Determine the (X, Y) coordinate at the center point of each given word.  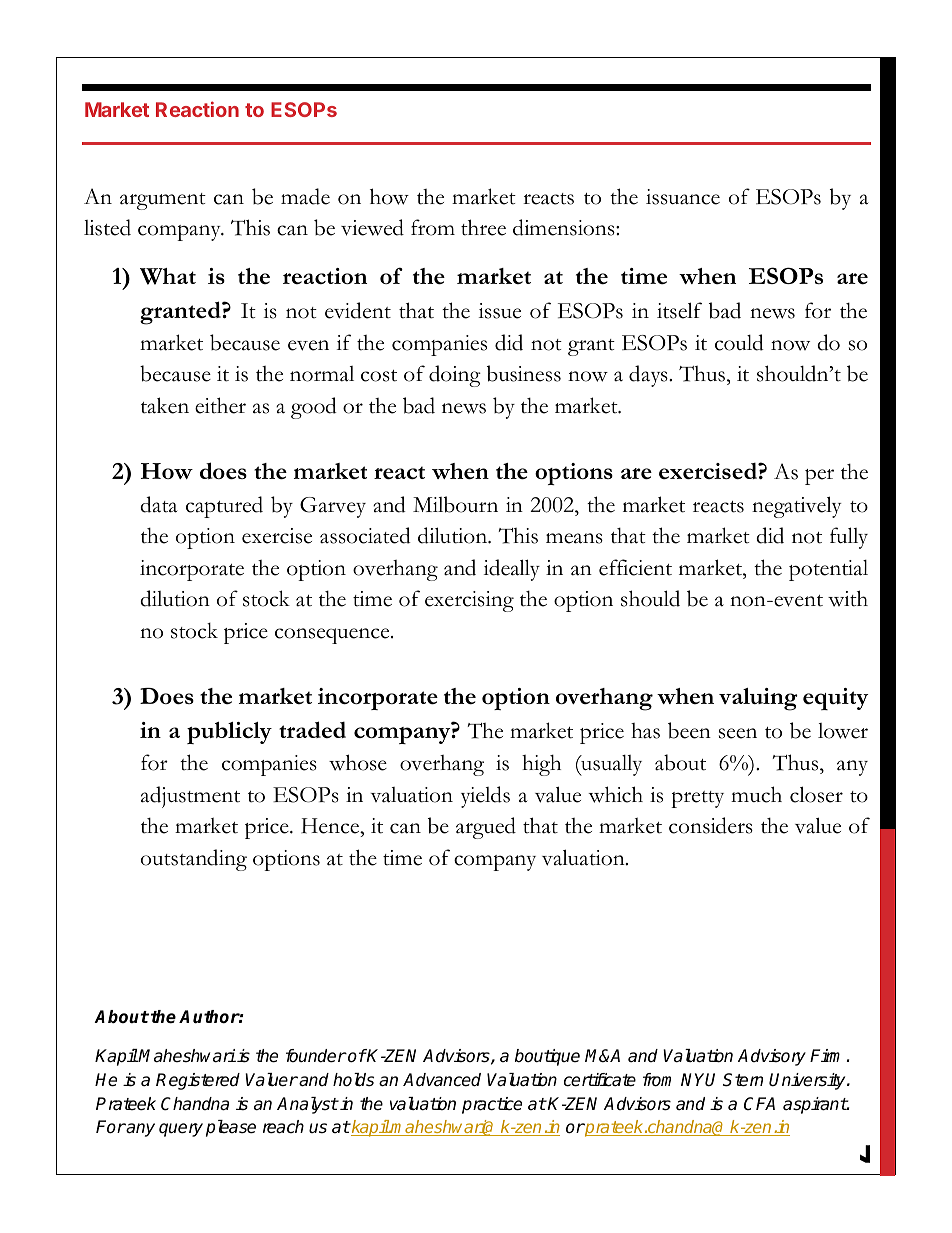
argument (163, 201)
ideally (512, 570)
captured (224, 507)
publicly (229, 733)
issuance (683, 197)
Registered (198, 1081)
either (220, 405)
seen (738, 733)
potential (828, 570)
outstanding (194, 860)
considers (711, 825)
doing (455, 376)
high (541, 765)
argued (486, 828)
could (739, 342)
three (483, 227)
